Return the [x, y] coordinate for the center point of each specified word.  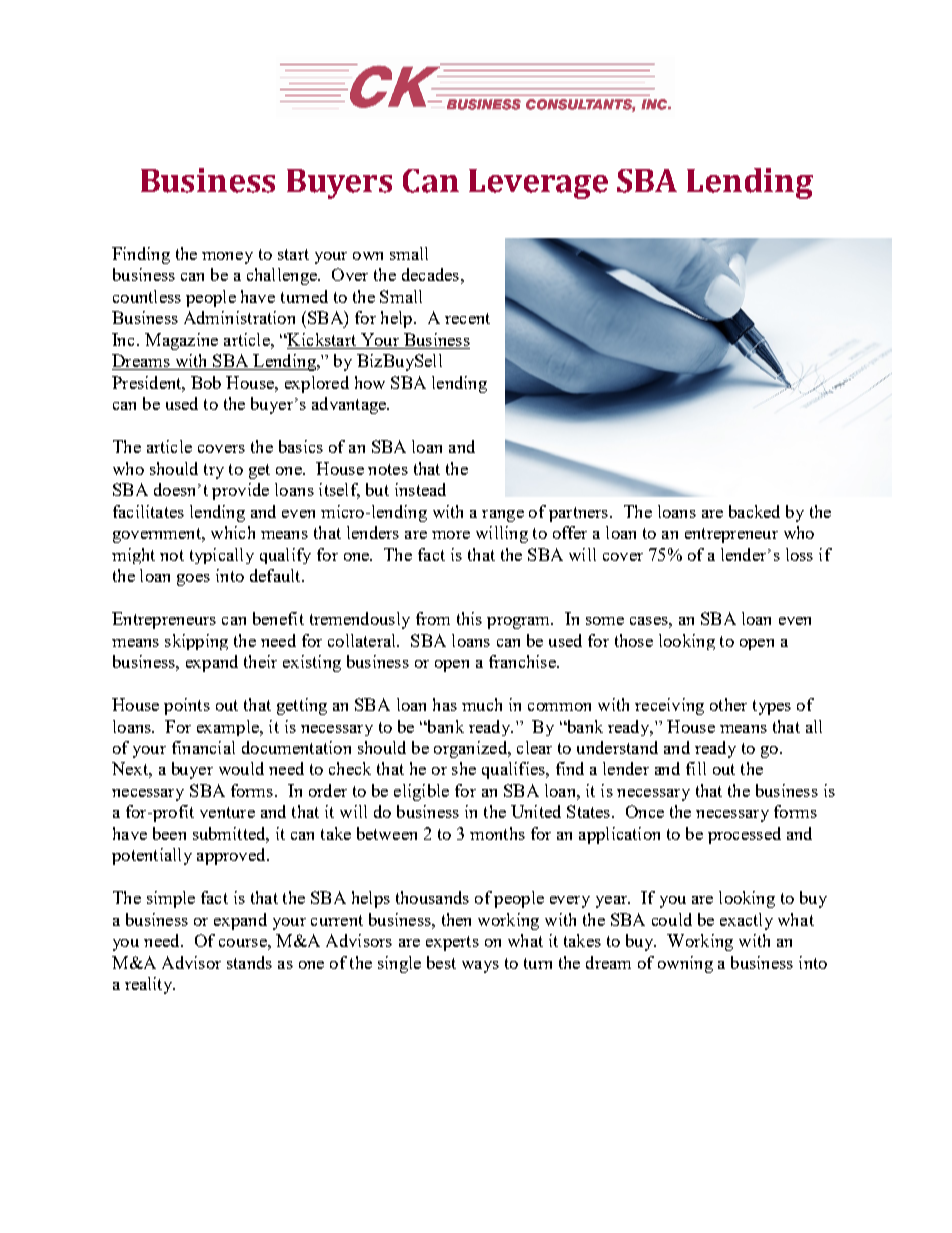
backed [754, 511]
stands [249, 962]
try [214, 471]
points [187, 706]
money [227, 258]
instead [420, 489]
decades [430, 274]
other [728, 704]
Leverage [538, 184]
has [445, 704]
